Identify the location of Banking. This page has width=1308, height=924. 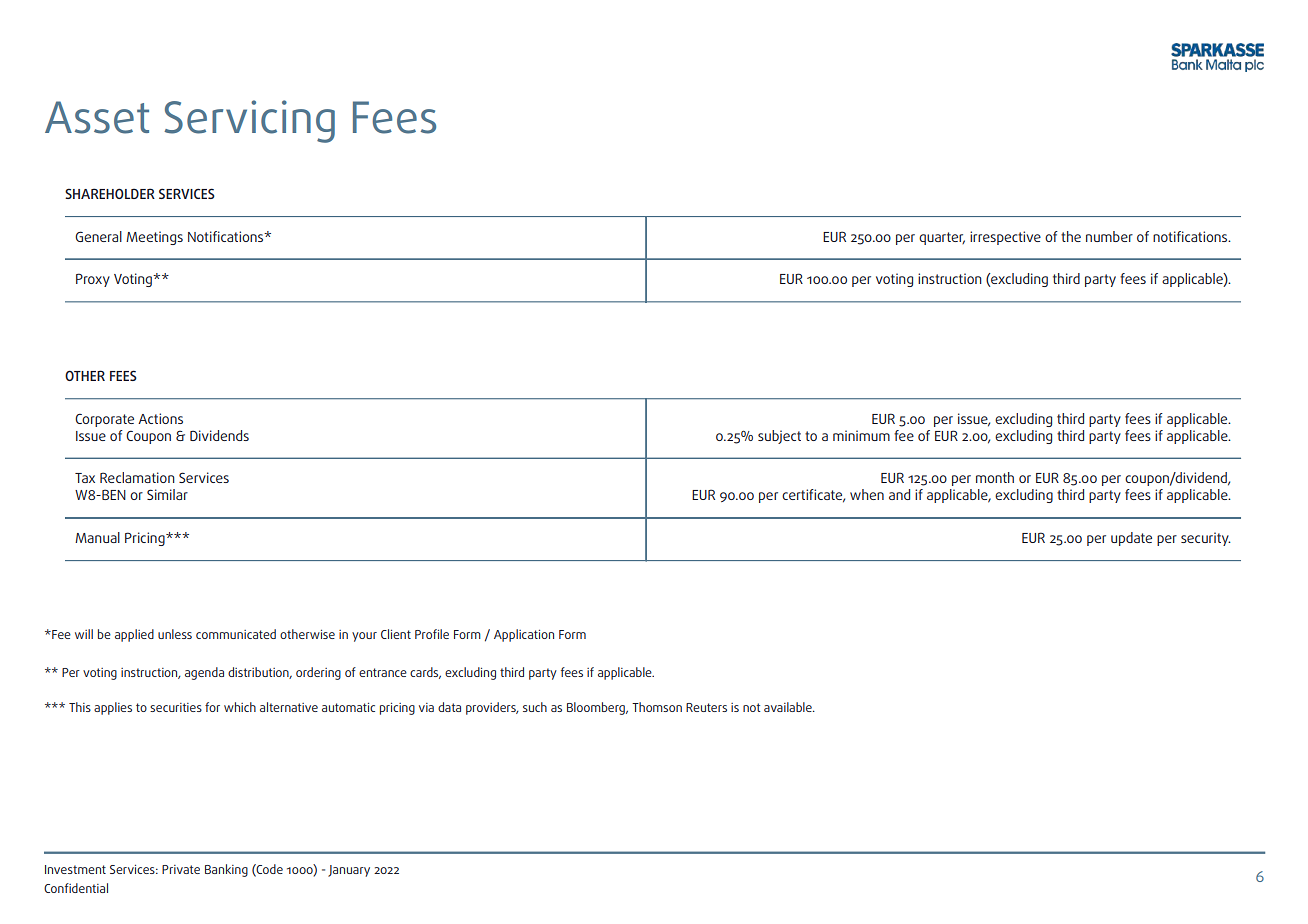
(226, 870).
